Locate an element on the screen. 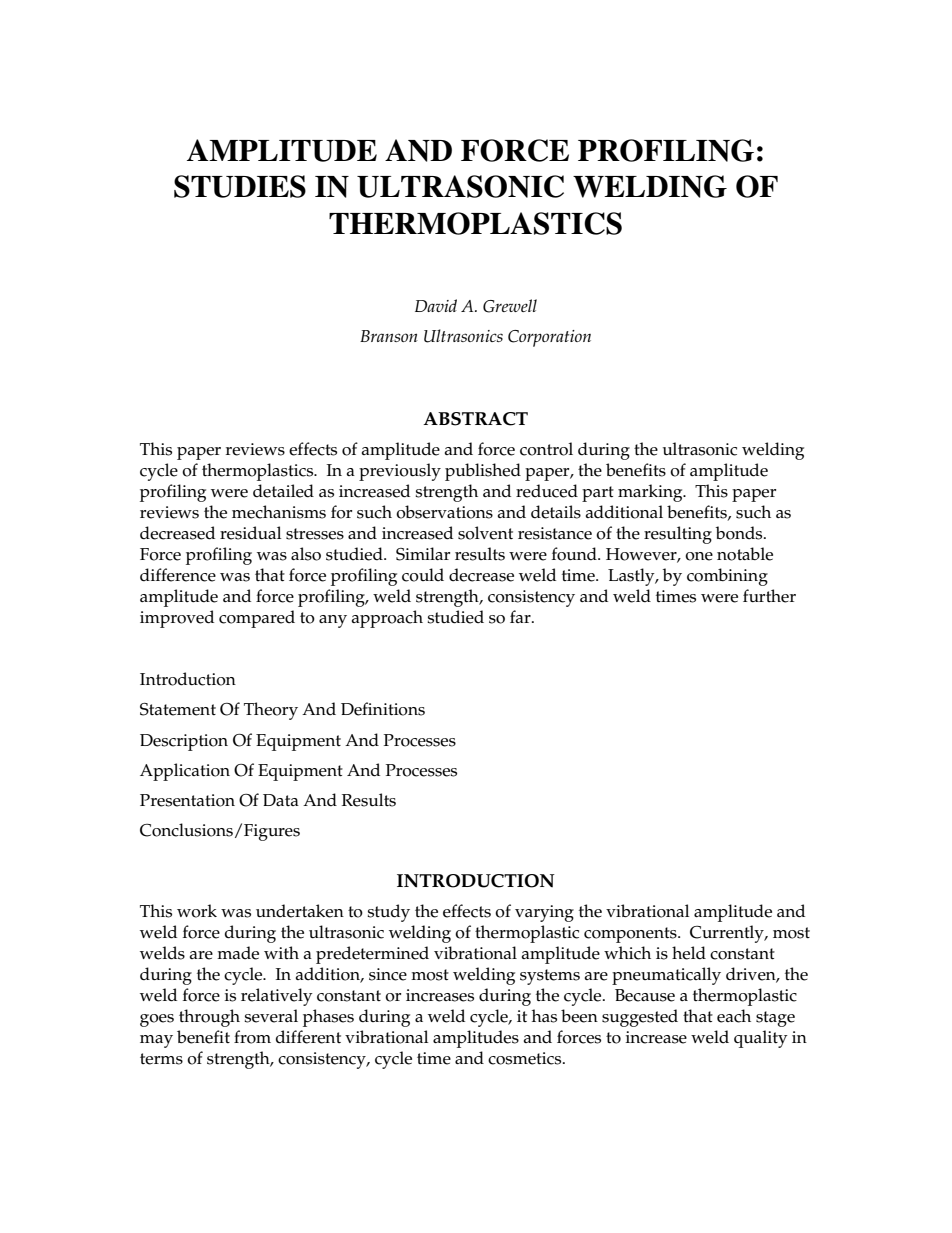 This screenshot has width=952, height=1233. each is located at coordinates (734, 1016).
